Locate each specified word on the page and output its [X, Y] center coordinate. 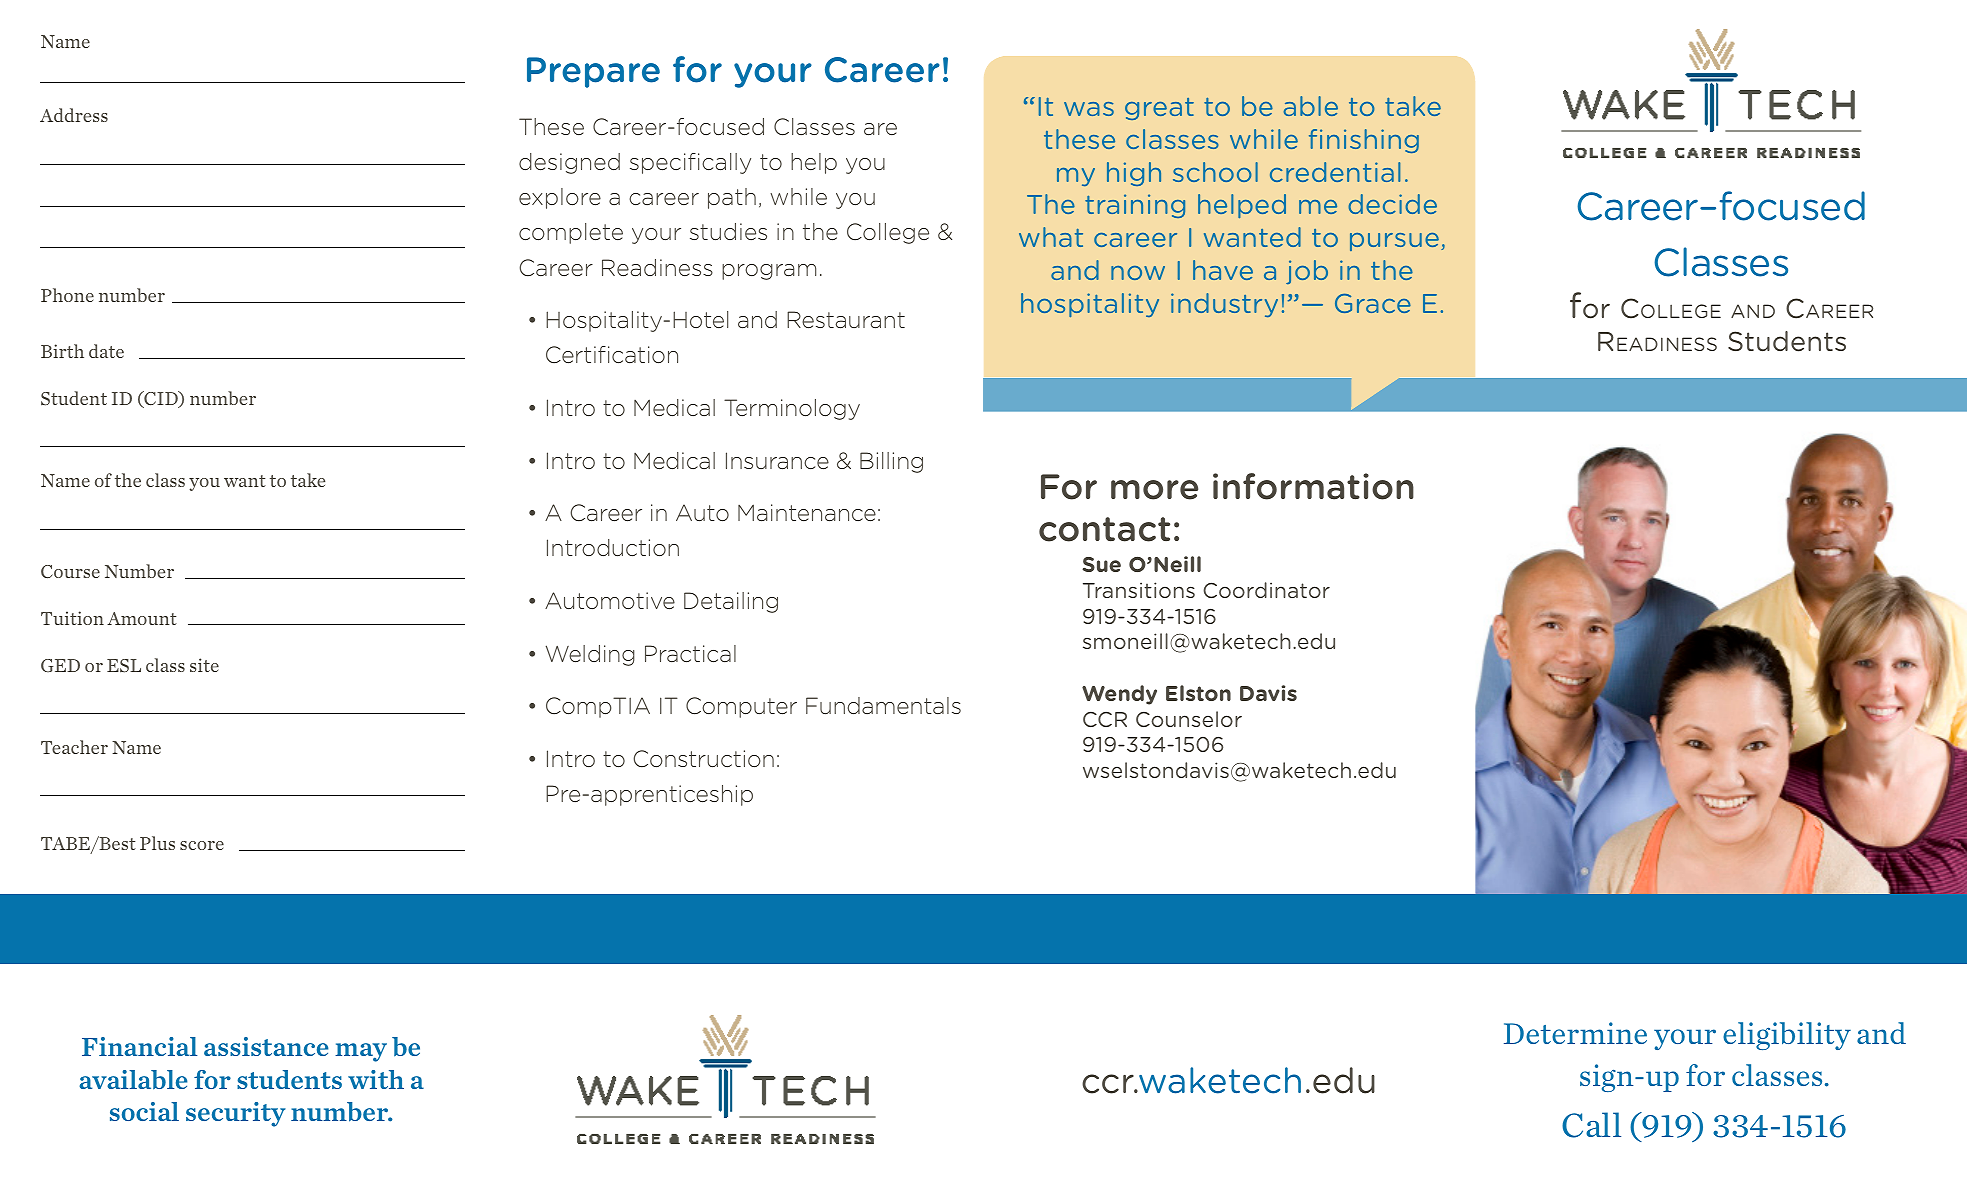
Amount [142, 618]
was [1089, 109]
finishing [1364, 141]
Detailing [731, 602]
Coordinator [1266, 590]
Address [74, 115]
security [236, 1114]
